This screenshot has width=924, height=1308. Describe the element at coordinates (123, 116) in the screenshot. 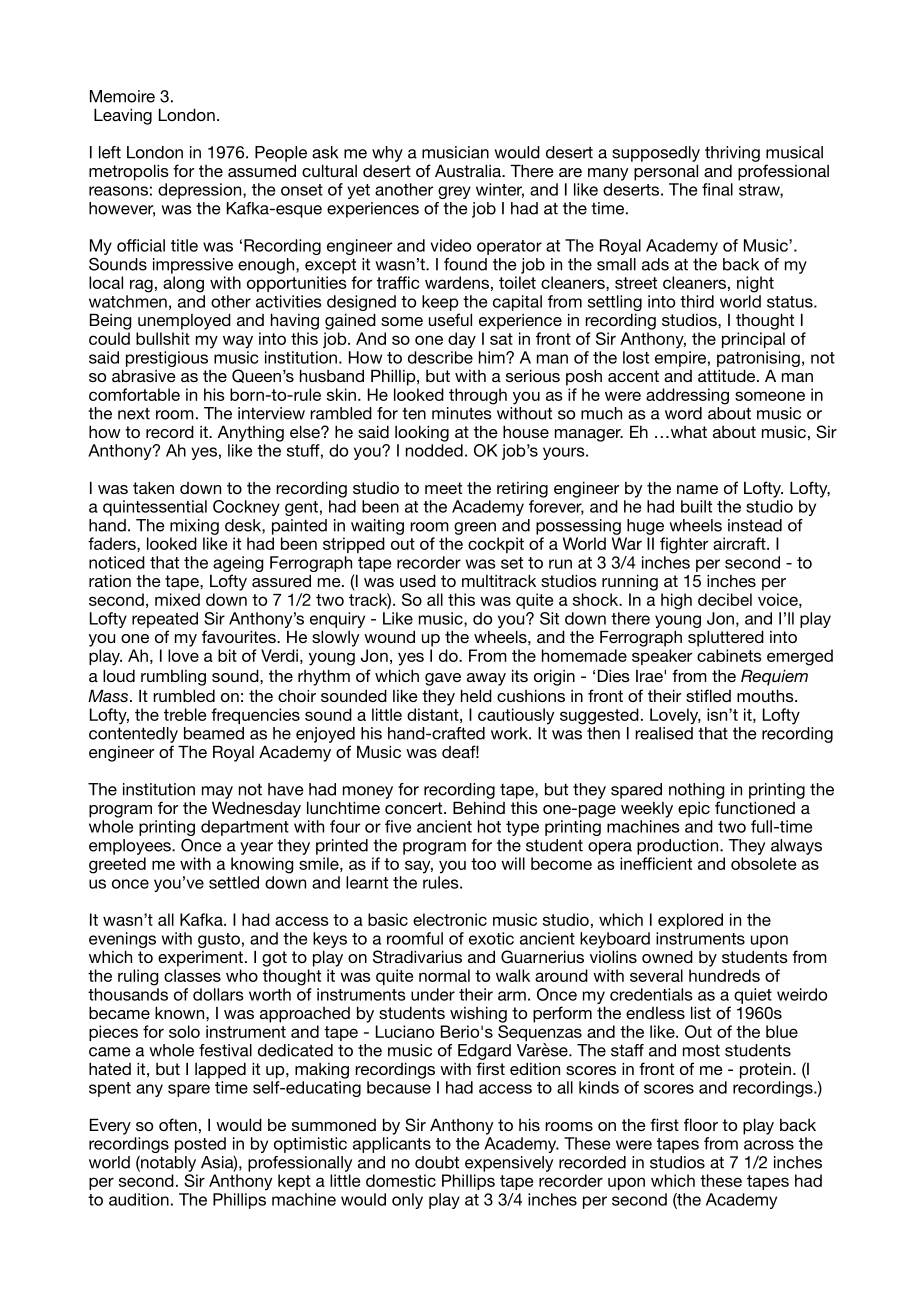

I see `Leaving` at that location.
